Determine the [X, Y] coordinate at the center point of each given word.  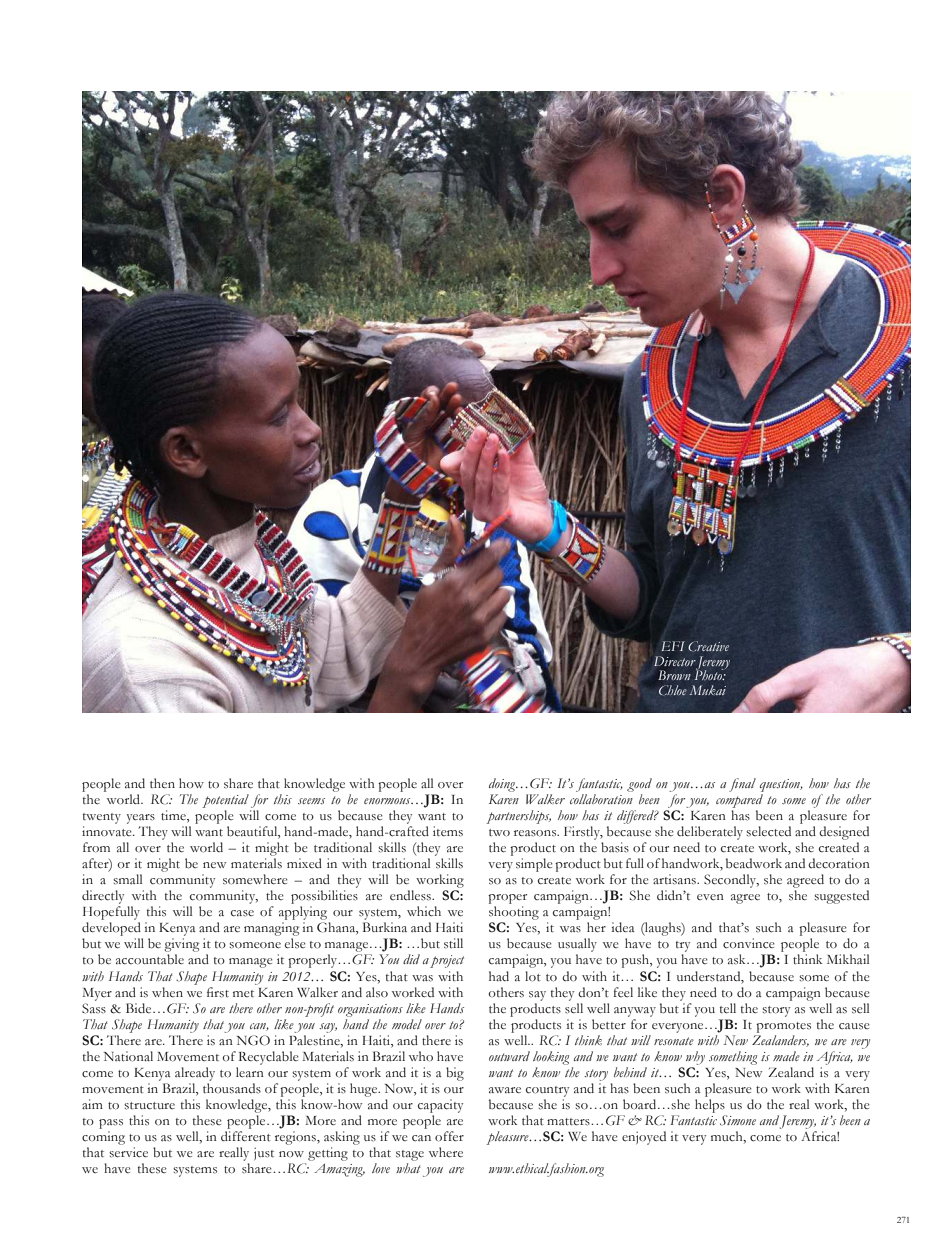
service [128, 1152]
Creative [708, 646]
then [162, 783]
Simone [738, 1120]
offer [449, 1136]
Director [675, 661]
